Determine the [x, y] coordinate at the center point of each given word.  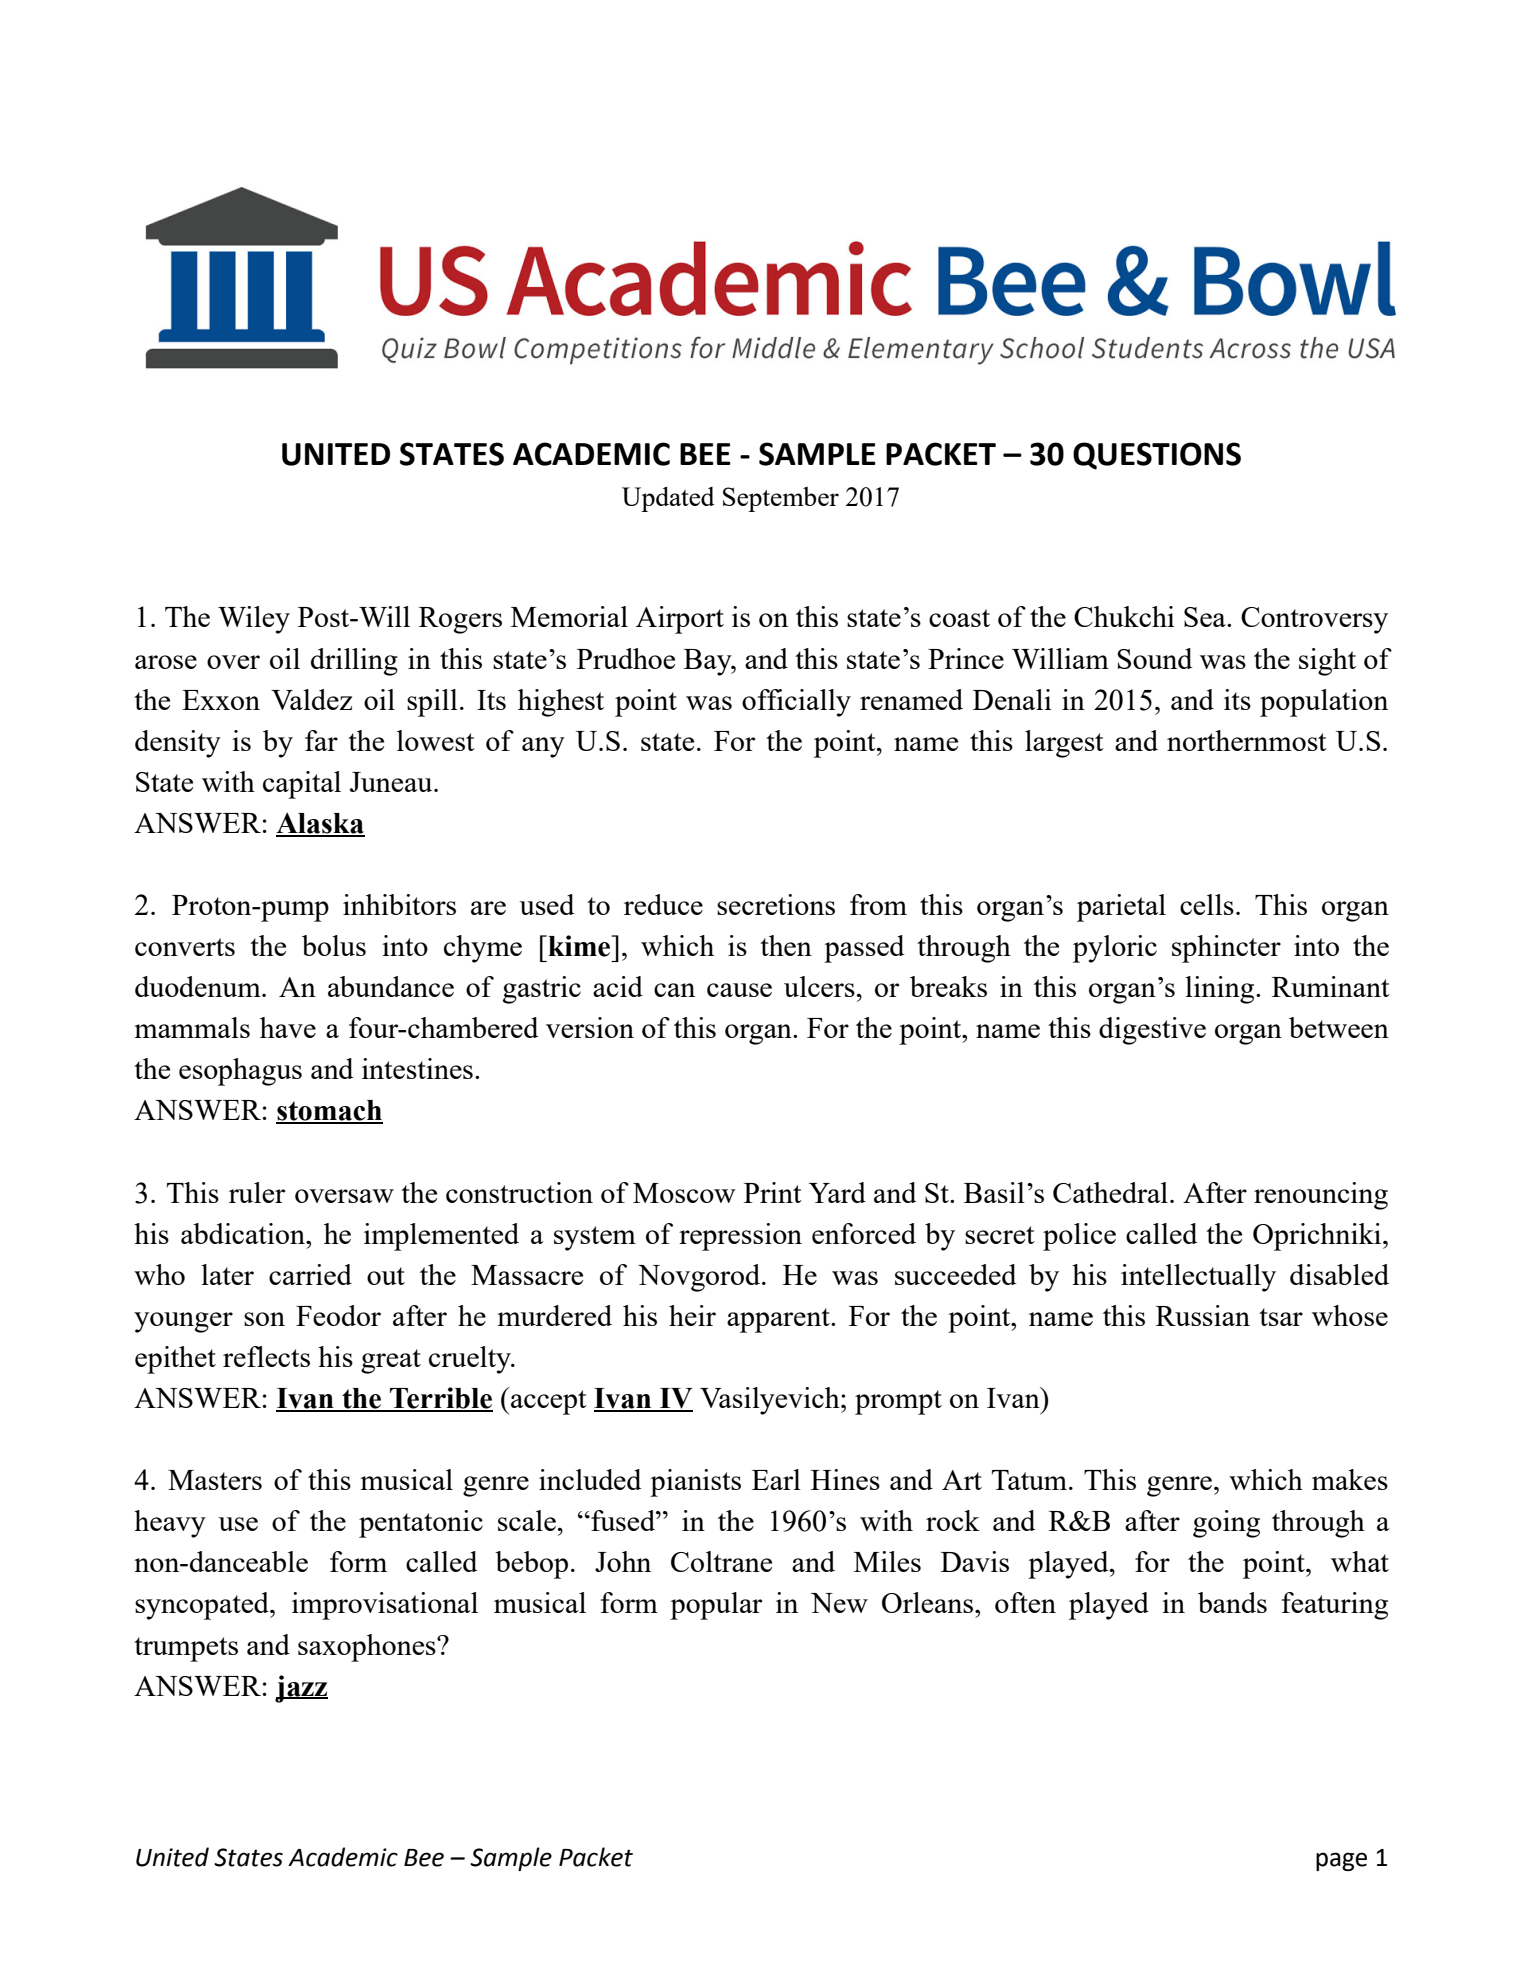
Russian [1203, 1315]
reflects [266, 1356]
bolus [334, 945]
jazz [301, 1689]
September [781, 499]
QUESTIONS [1157, 456]
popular [716, 1606]
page [1341, 1861]
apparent [779, 1320]
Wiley [254, 620]
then [786, 945]
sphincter [1226, 949]
